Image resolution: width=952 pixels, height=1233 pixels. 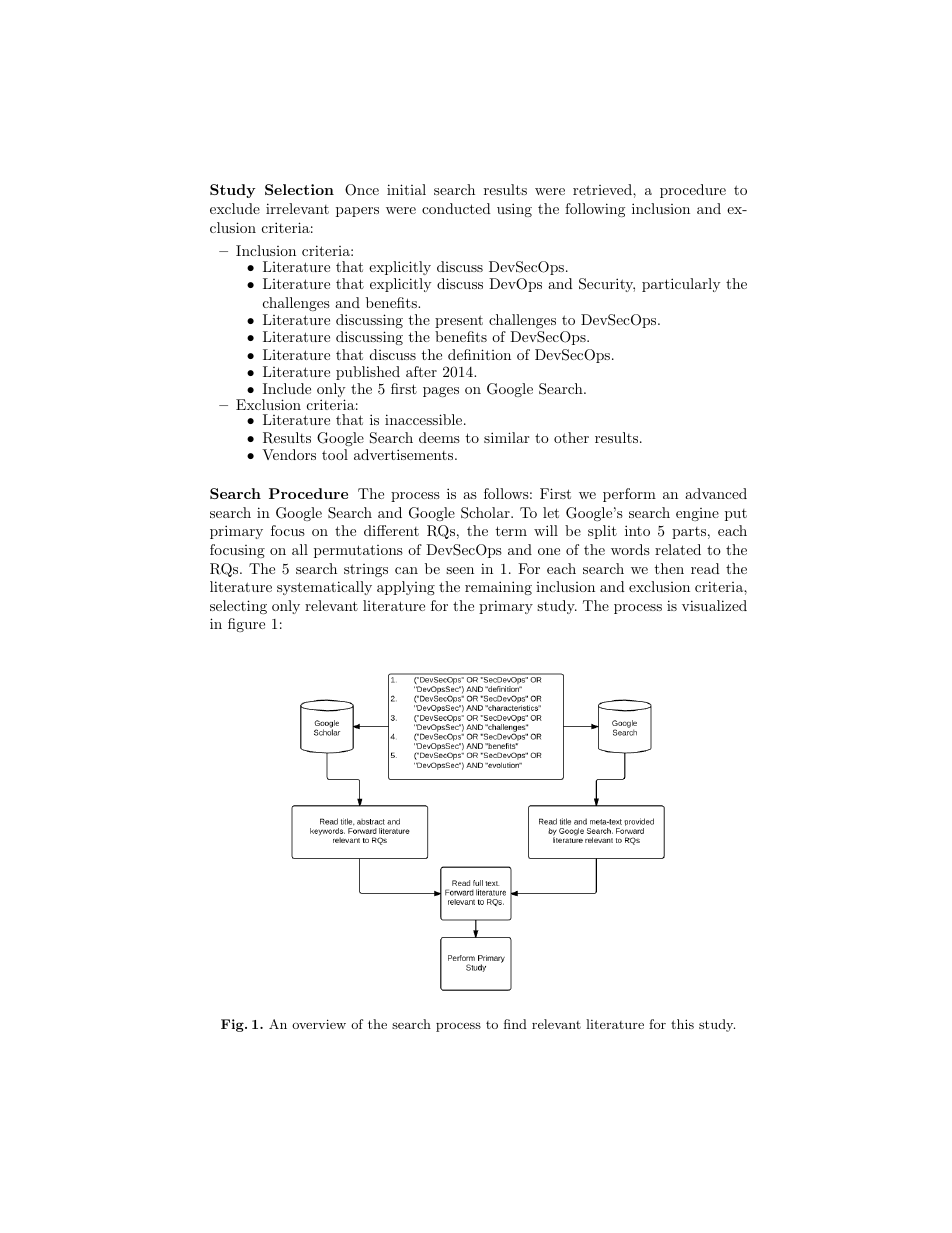 What do you see at coordinates (319, 1024) in the screenshot?
I see `overview` at bounding box center [319, 1024].
